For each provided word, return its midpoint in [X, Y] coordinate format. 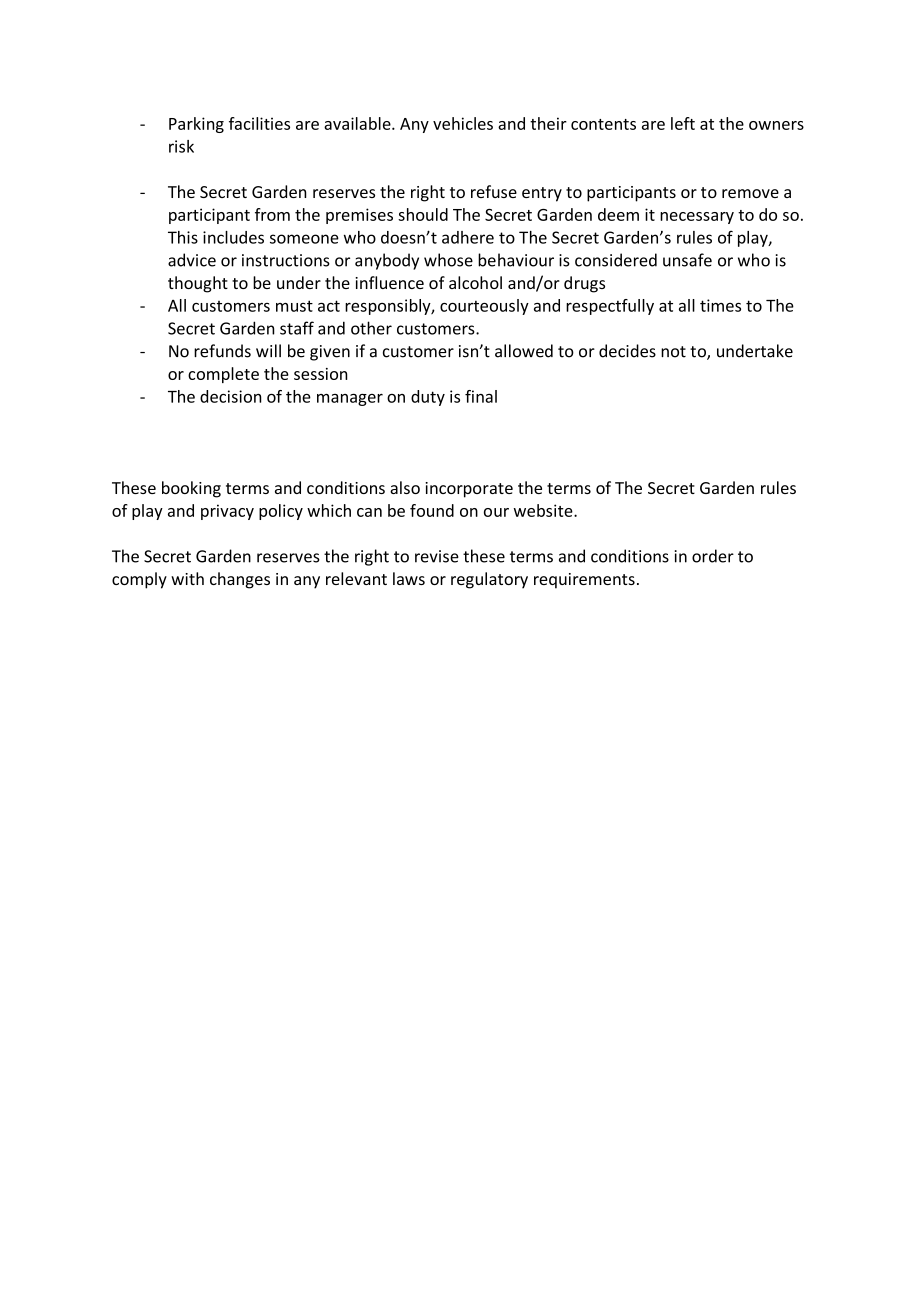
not [673, 352]
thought [198, 284]
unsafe [687, 260]
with [187, 578]
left [683, 123]
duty [428, 398]
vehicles [463, 123]
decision [231, 396]
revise [437, 556]
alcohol [475, 282]
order [713, 556]
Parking [196, 125]
